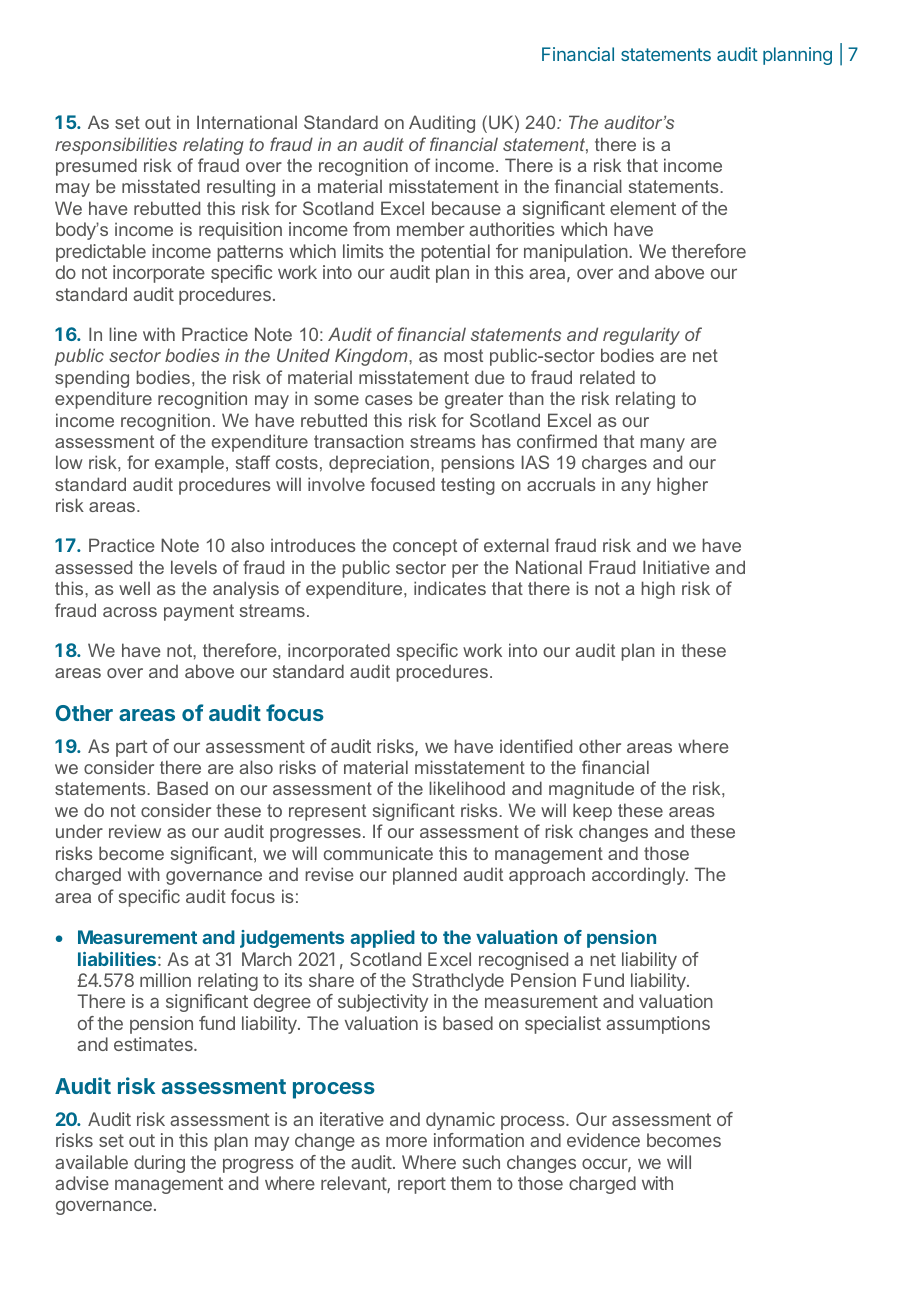 The width and height of the screenshot is (924, 1308). I want to click on line, so click(123, 334).
